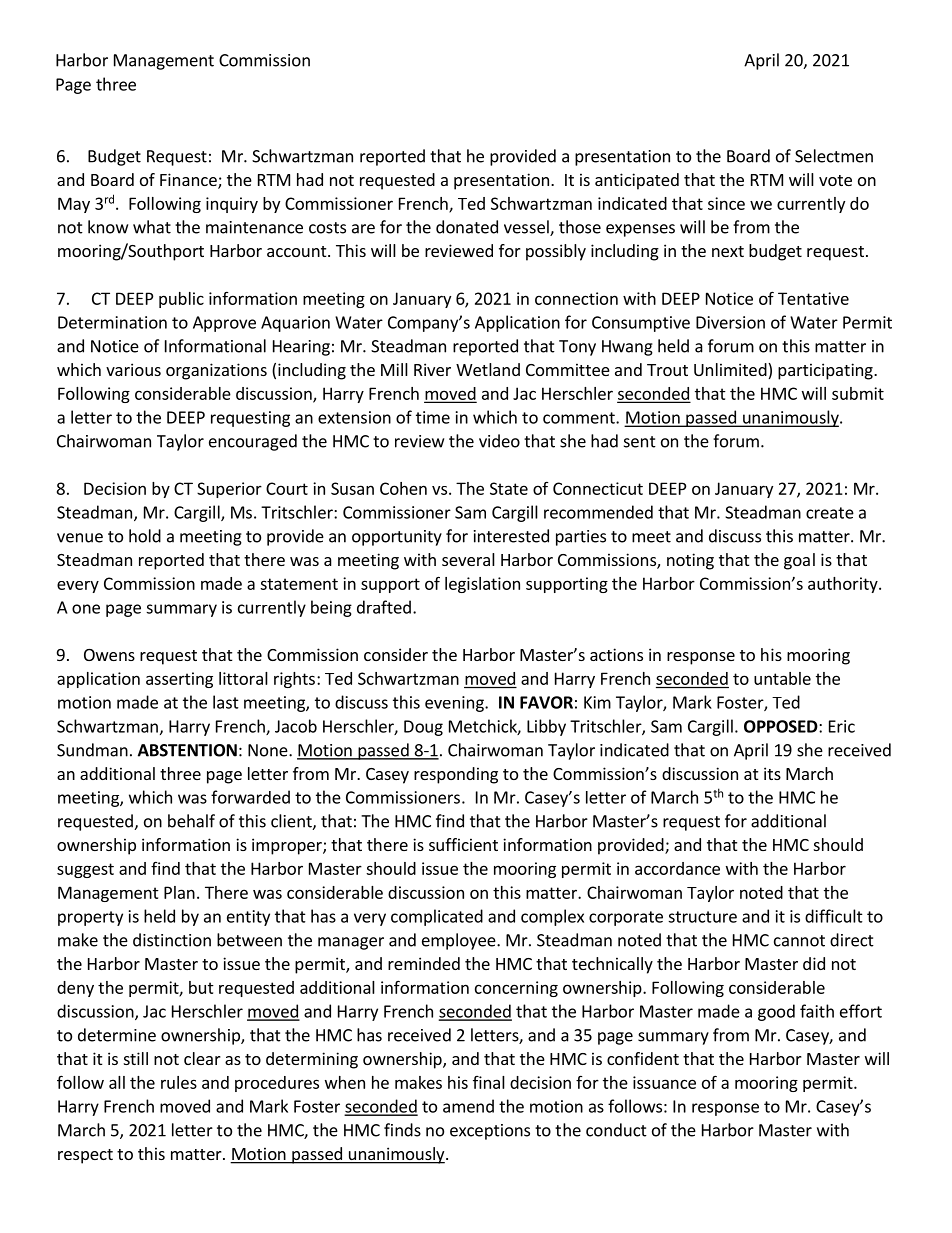  What do you see at coordinates (490, 1132) in the screenshot?
I see `exceptions` at bounding box center [490, 1132].
